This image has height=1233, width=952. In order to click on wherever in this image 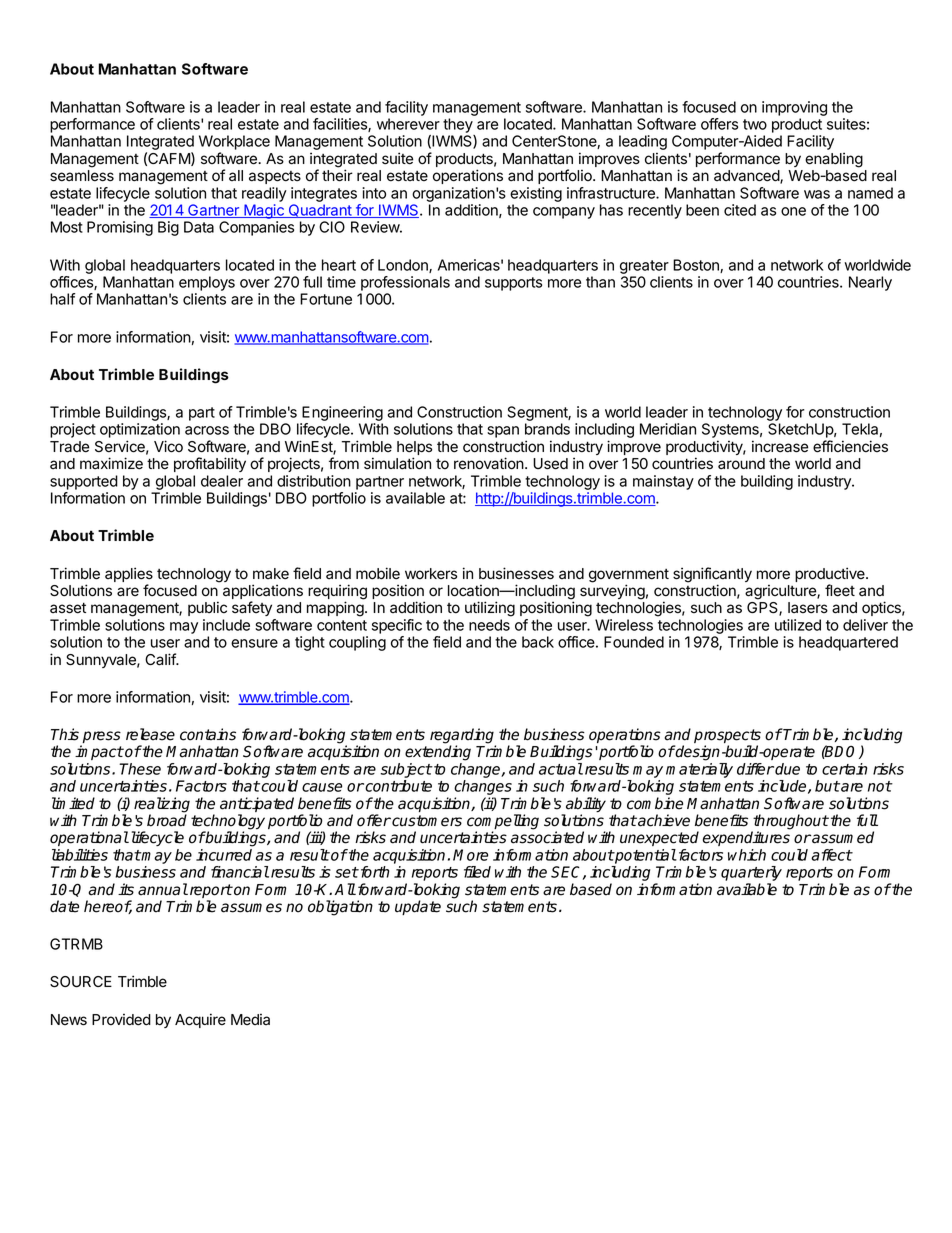, I will do `click(408, 124)`.
